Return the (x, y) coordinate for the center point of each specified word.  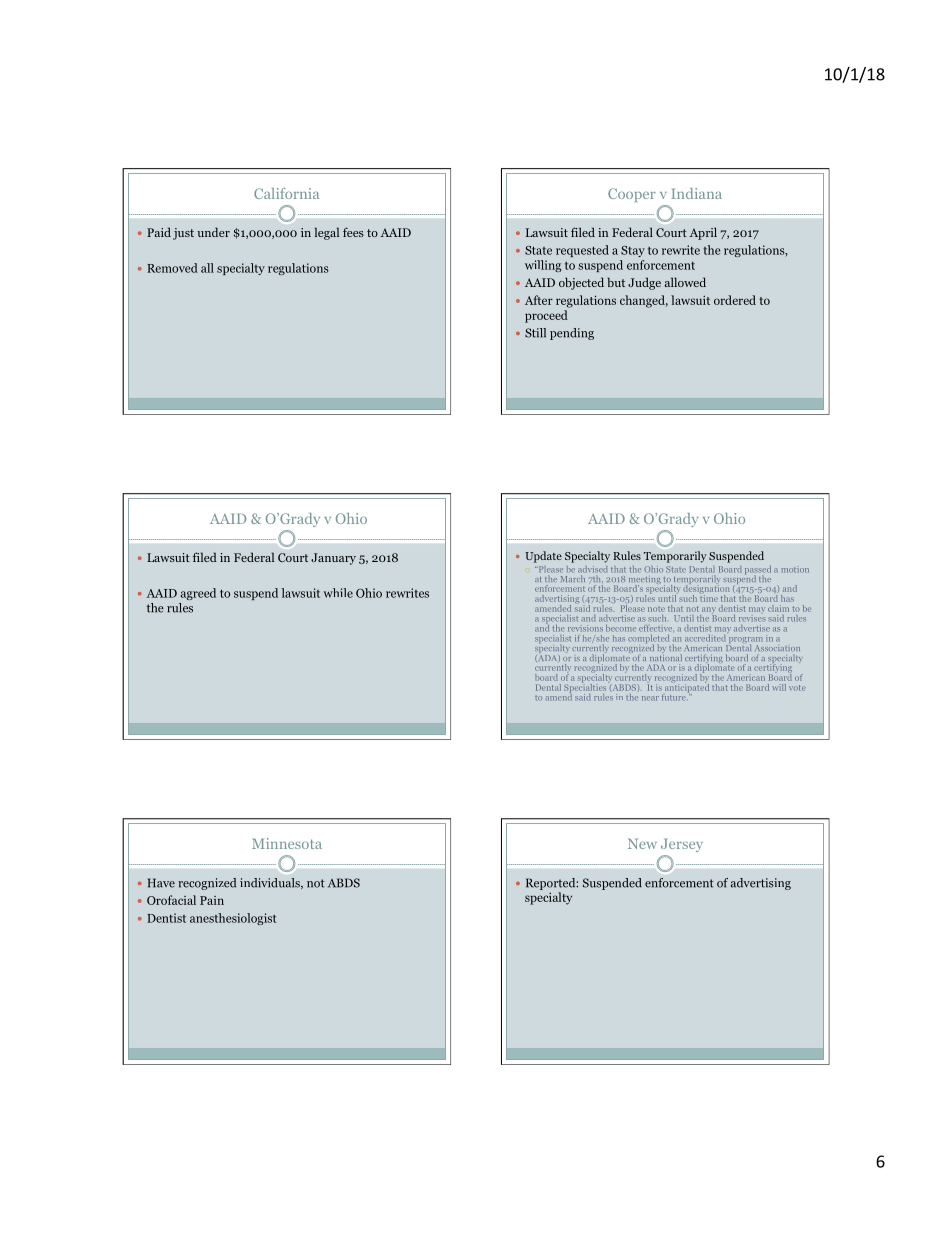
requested (582, 251)
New (642, 843)
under (213, 232)
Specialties (585, 688)
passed (758, 571)
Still (535, 333)
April (703, 233)
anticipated (687, 688)
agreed (198, 594)
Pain (212, 900)
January (333, 559)
